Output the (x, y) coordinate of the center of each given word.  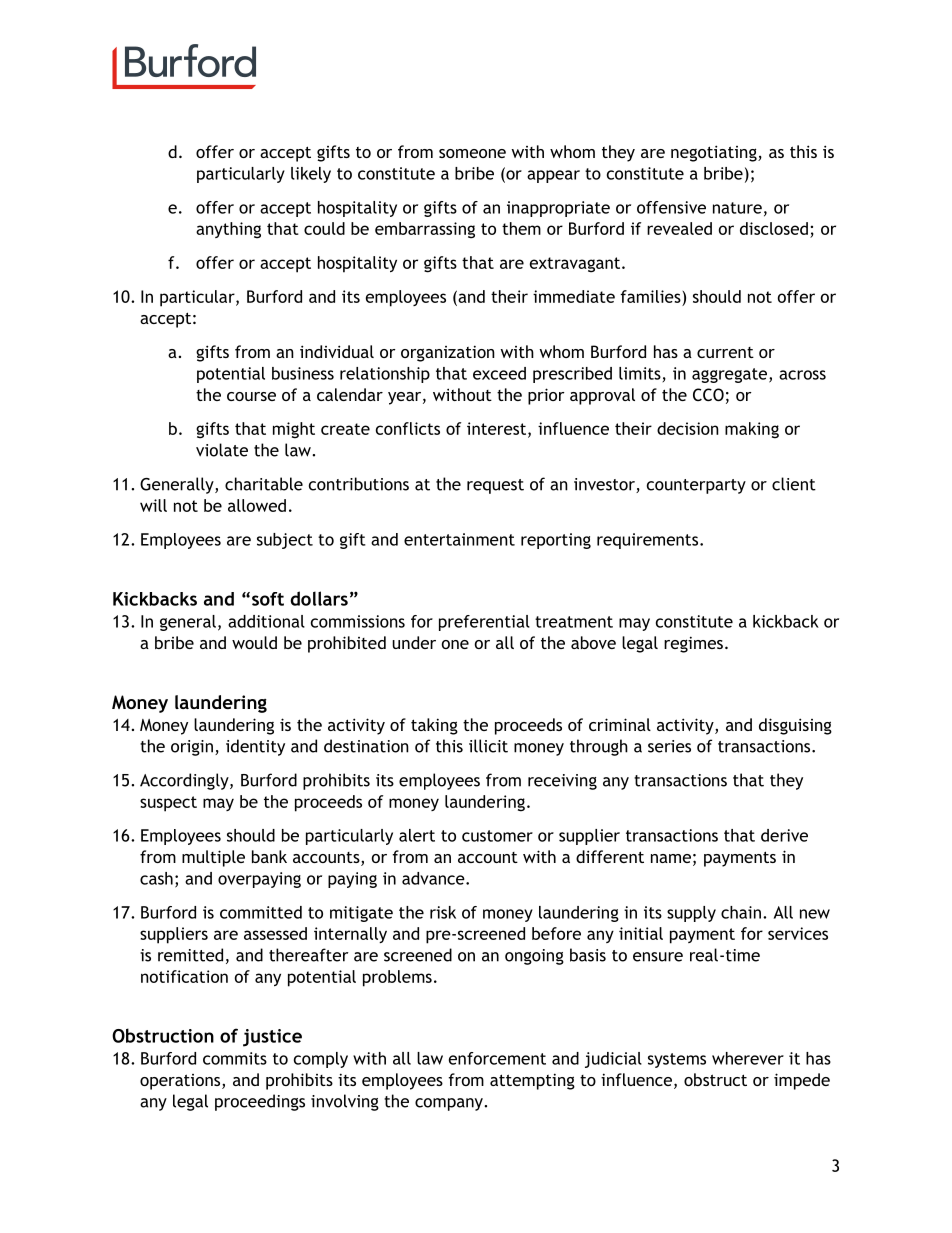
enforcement (497, 1058)
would (254, 642)
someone (472, 153)
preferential (484, 623)
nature (737, 208)
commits (235, 1058)
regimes (693, 644)
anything (228, 230)
